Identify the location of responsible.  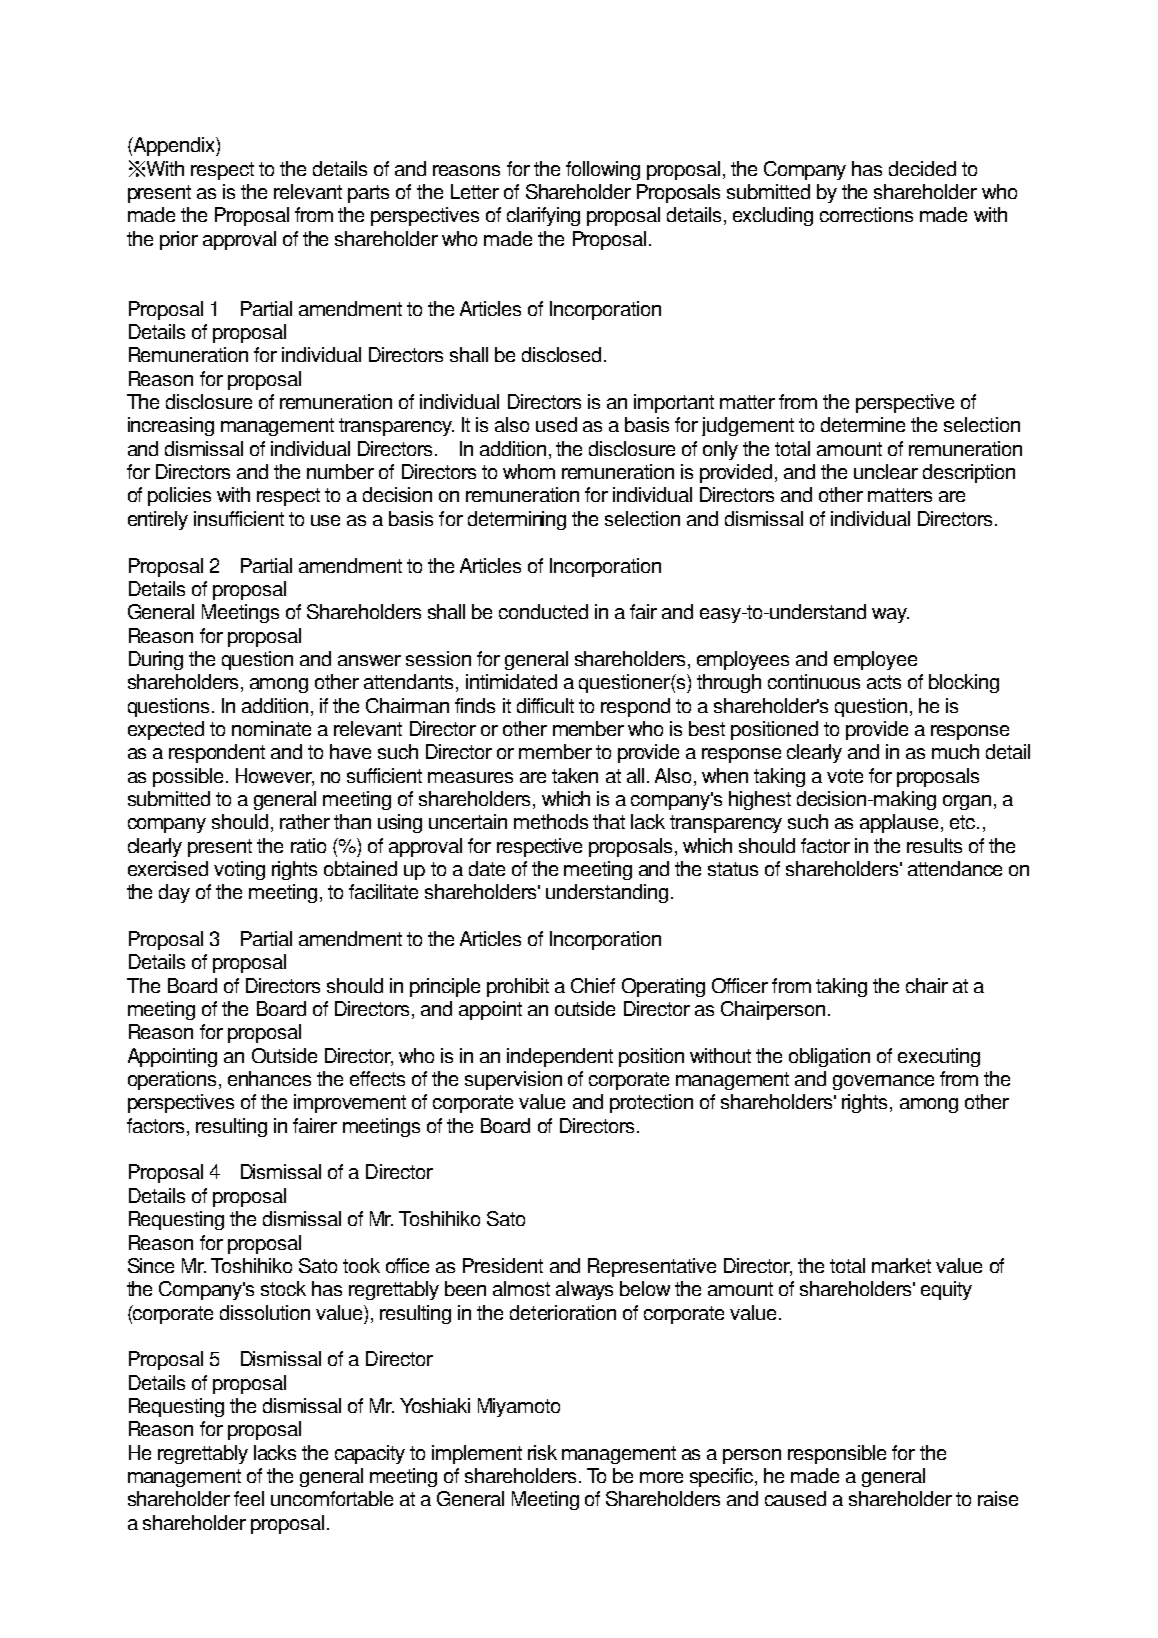
(837, 1454).
